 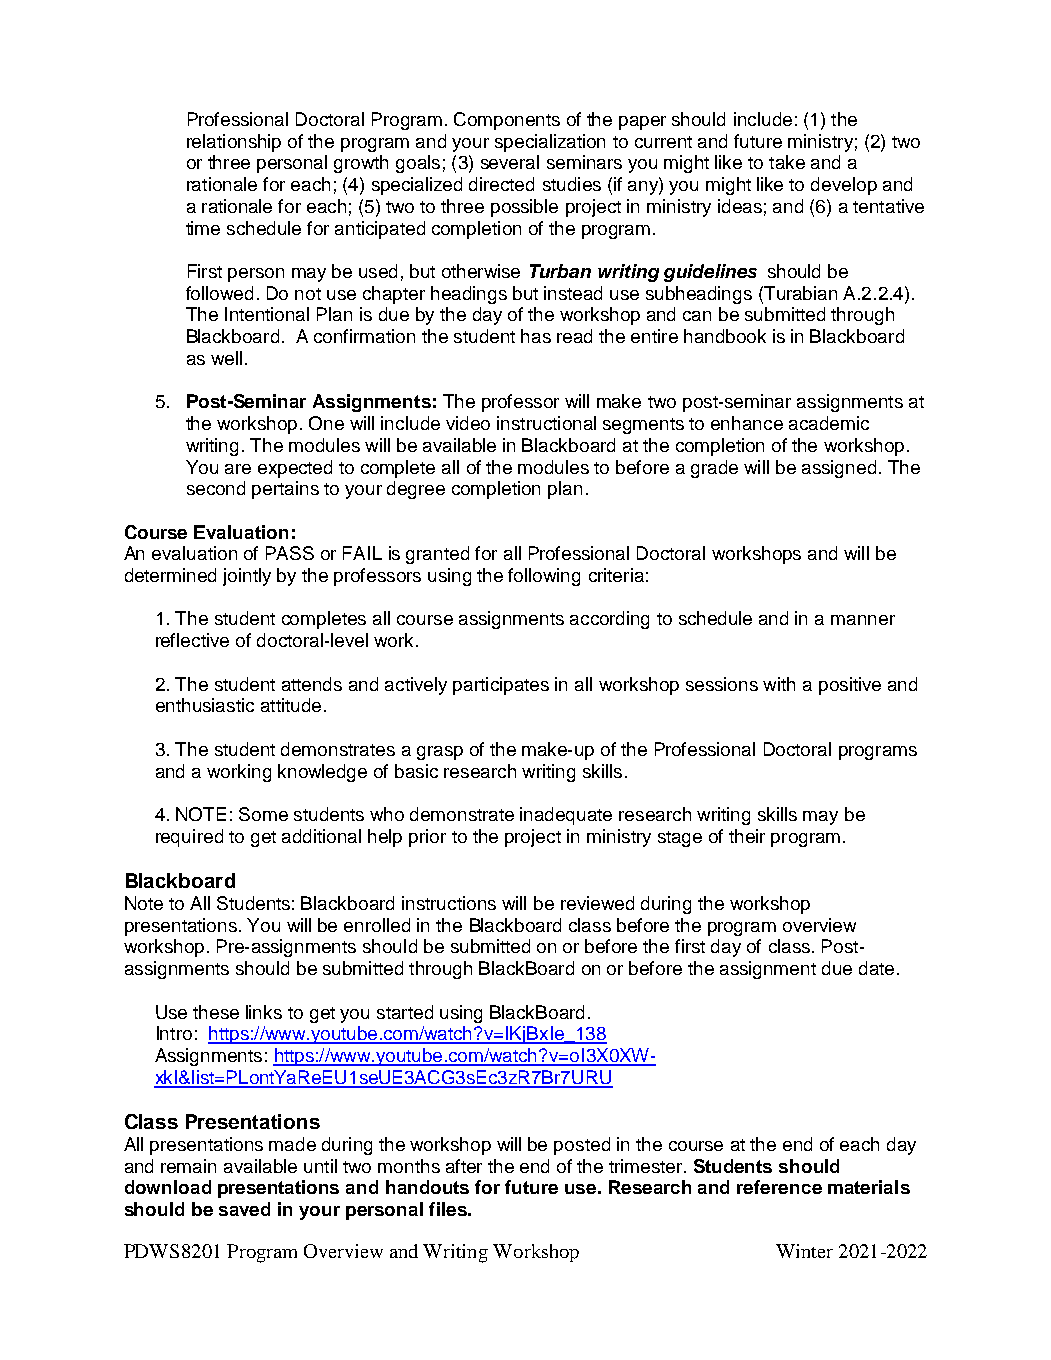 What do you see at coordinates (839, 469) in the screenshot?
I see `assigned` at bounding box center [839, 469].
